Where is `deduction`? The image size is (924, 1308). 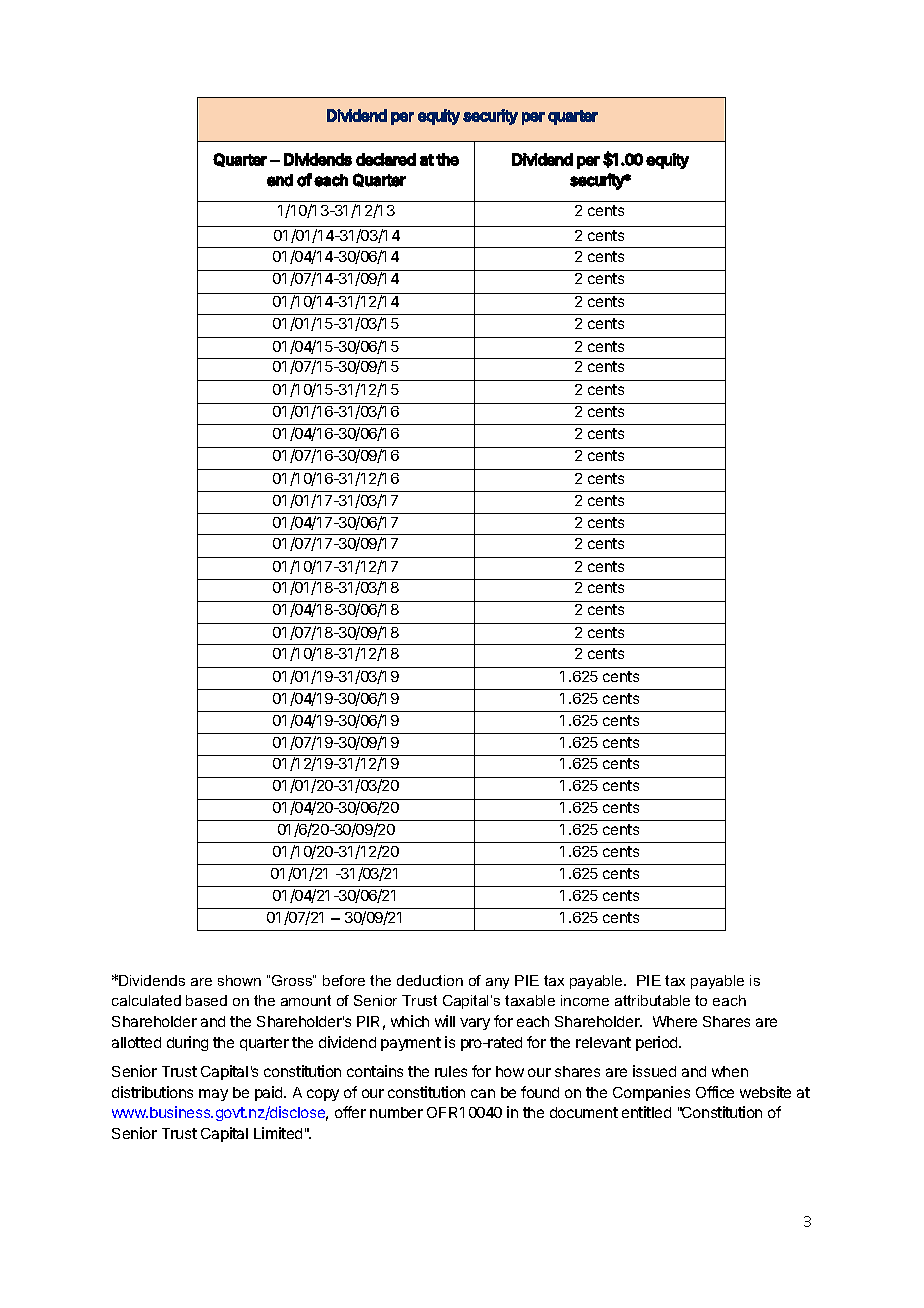 deduction is located at coordinates (430, 980).
